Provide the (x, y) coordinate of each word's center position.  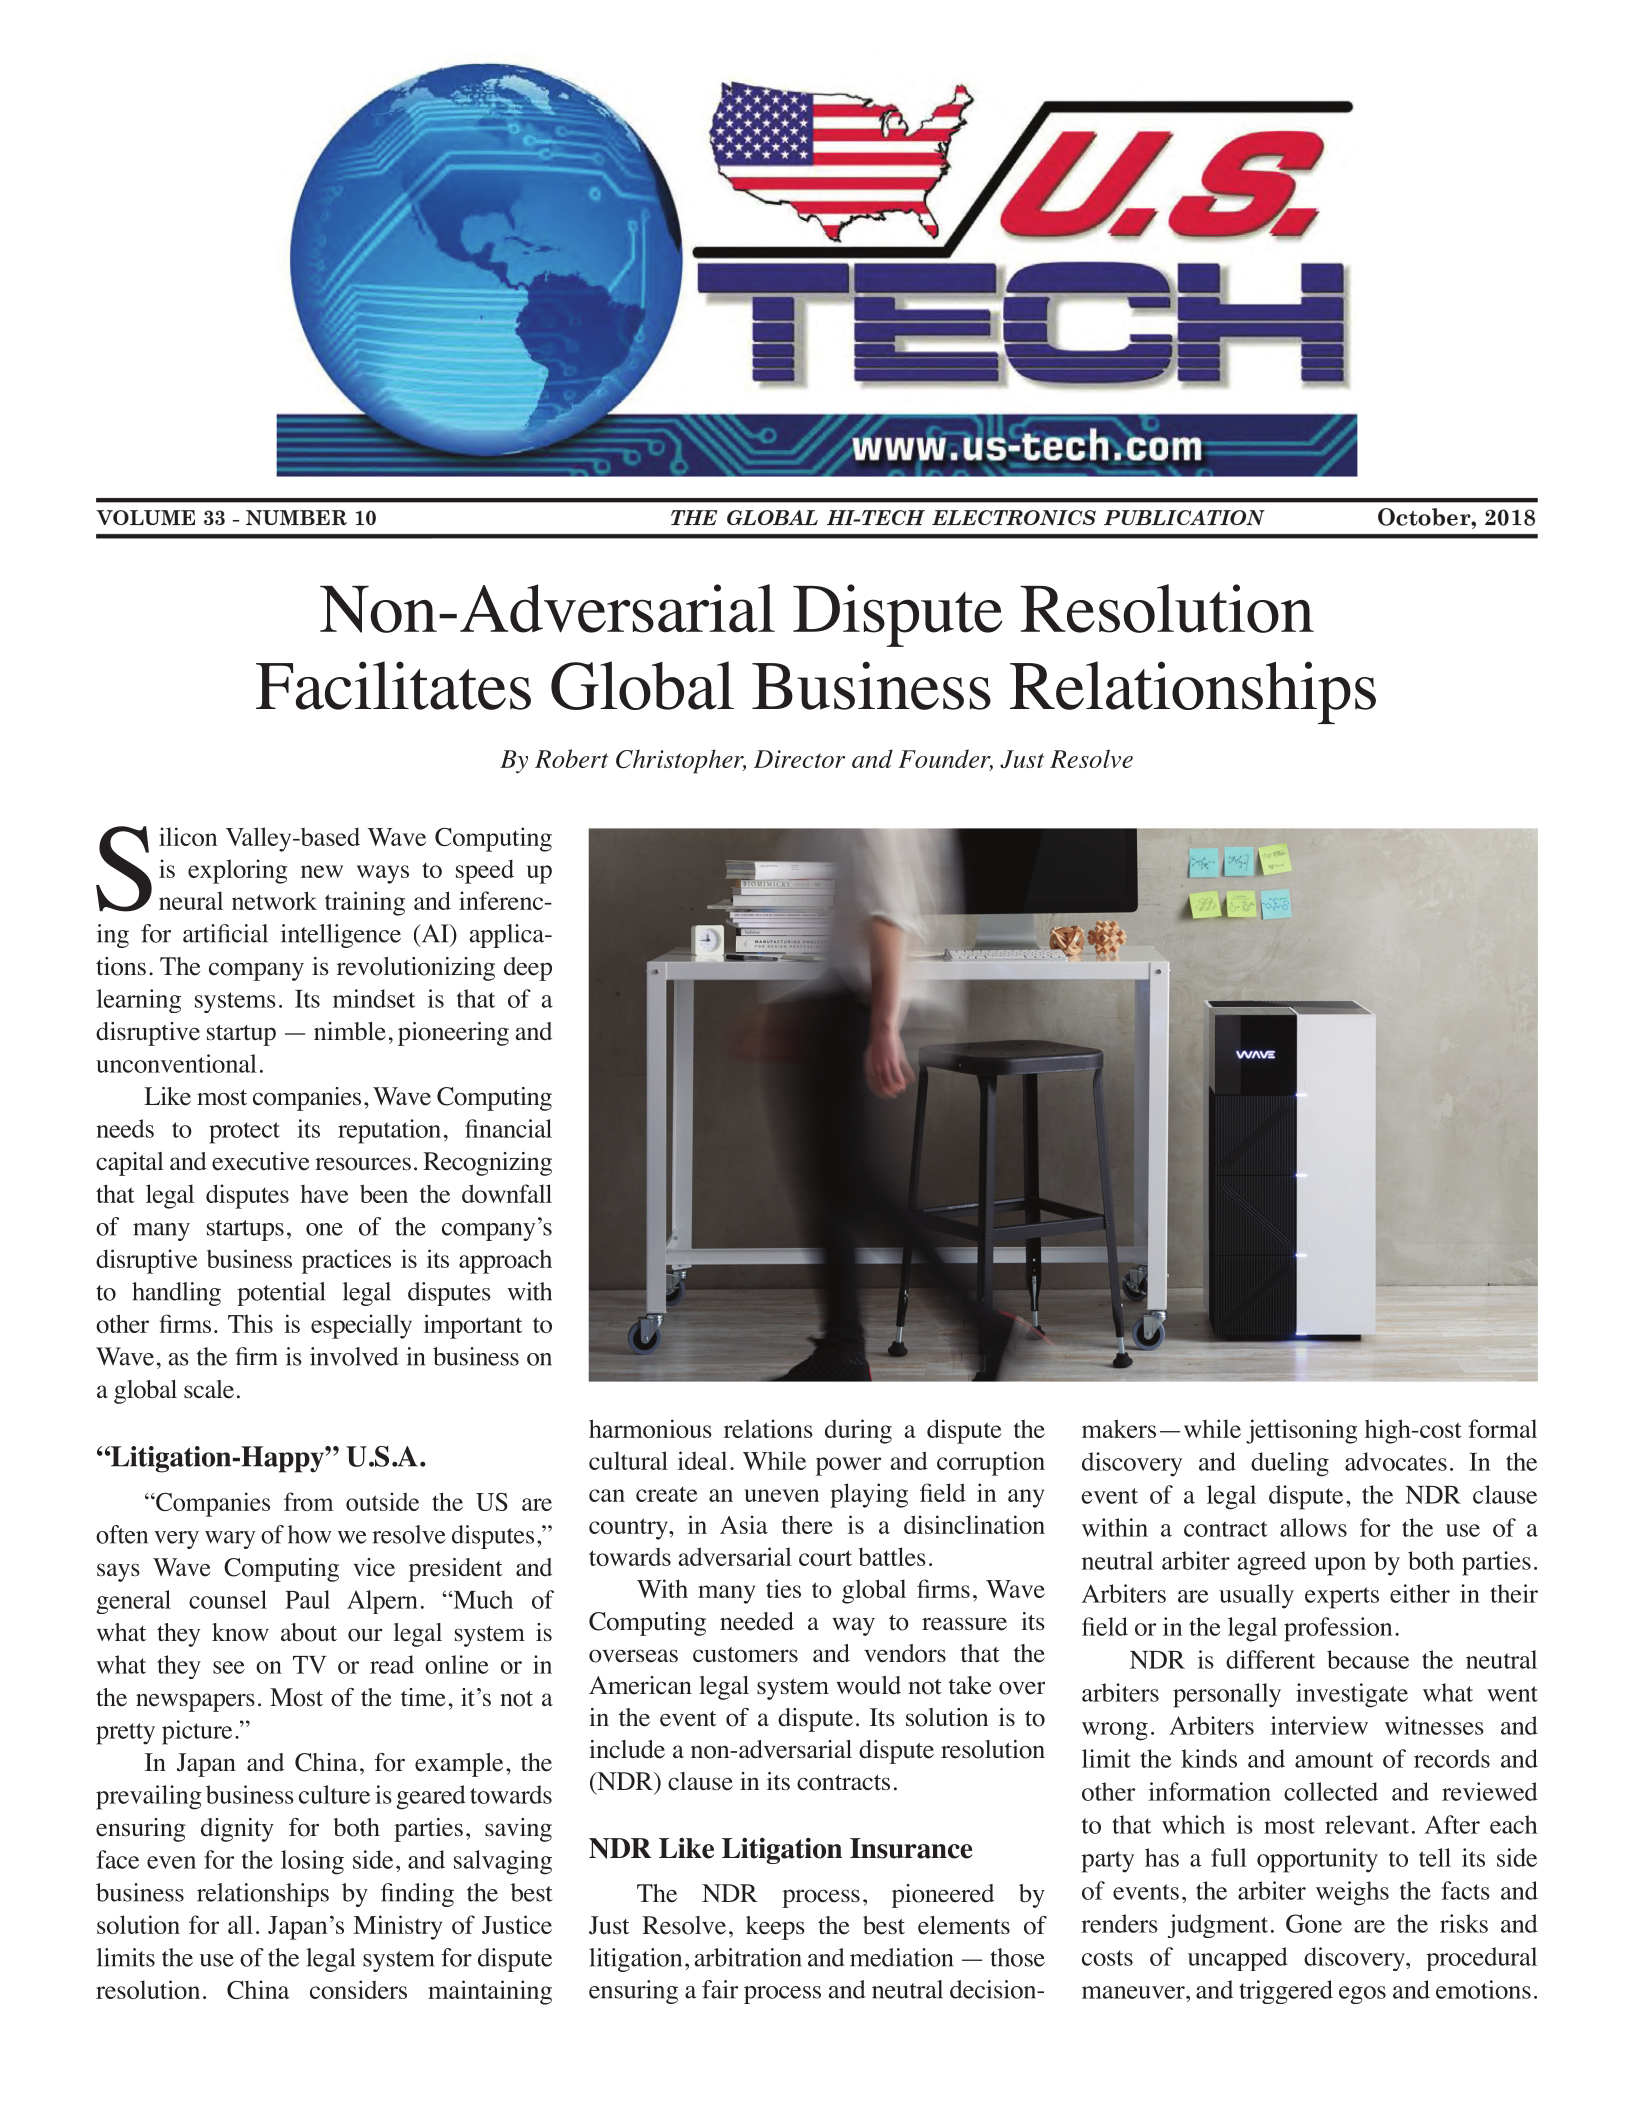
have (324, 1194)
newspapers (195, 1702)
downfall (507, 1193)
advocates (1396, 1461)
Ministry (397, 1927)
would (868, 1685)
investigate (1352, 1695)
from (308, 1501)
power (848, 1466)
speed (485, 872)
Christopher (681, 761)
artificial (225, 933)
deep (528, 969)
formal (1502, 1428)
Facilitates (393, 685)
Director (799, 759)
